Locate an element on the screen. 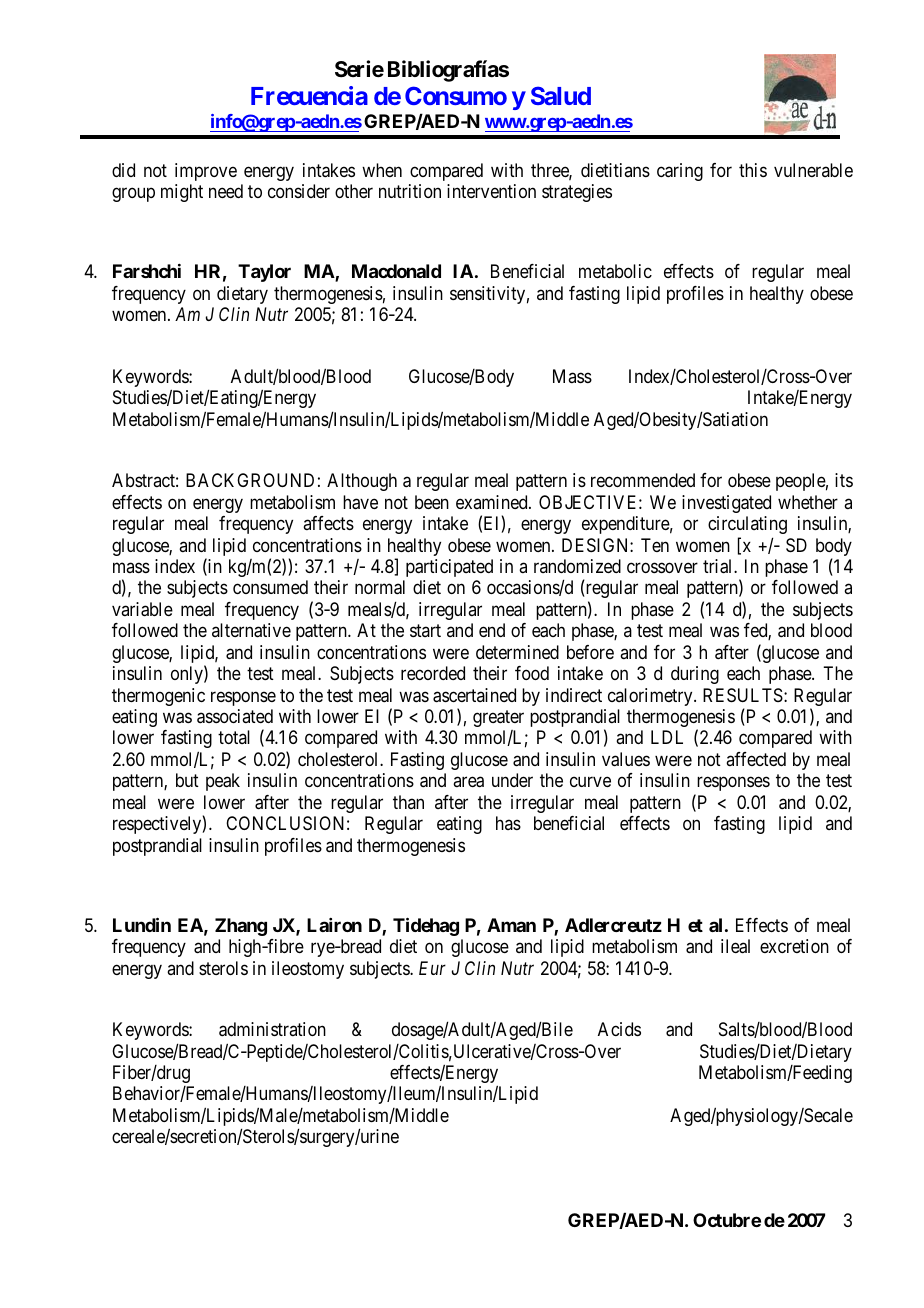 This screenshot has height=1308, width=924. administration is located at coordinates (272, 1029).
